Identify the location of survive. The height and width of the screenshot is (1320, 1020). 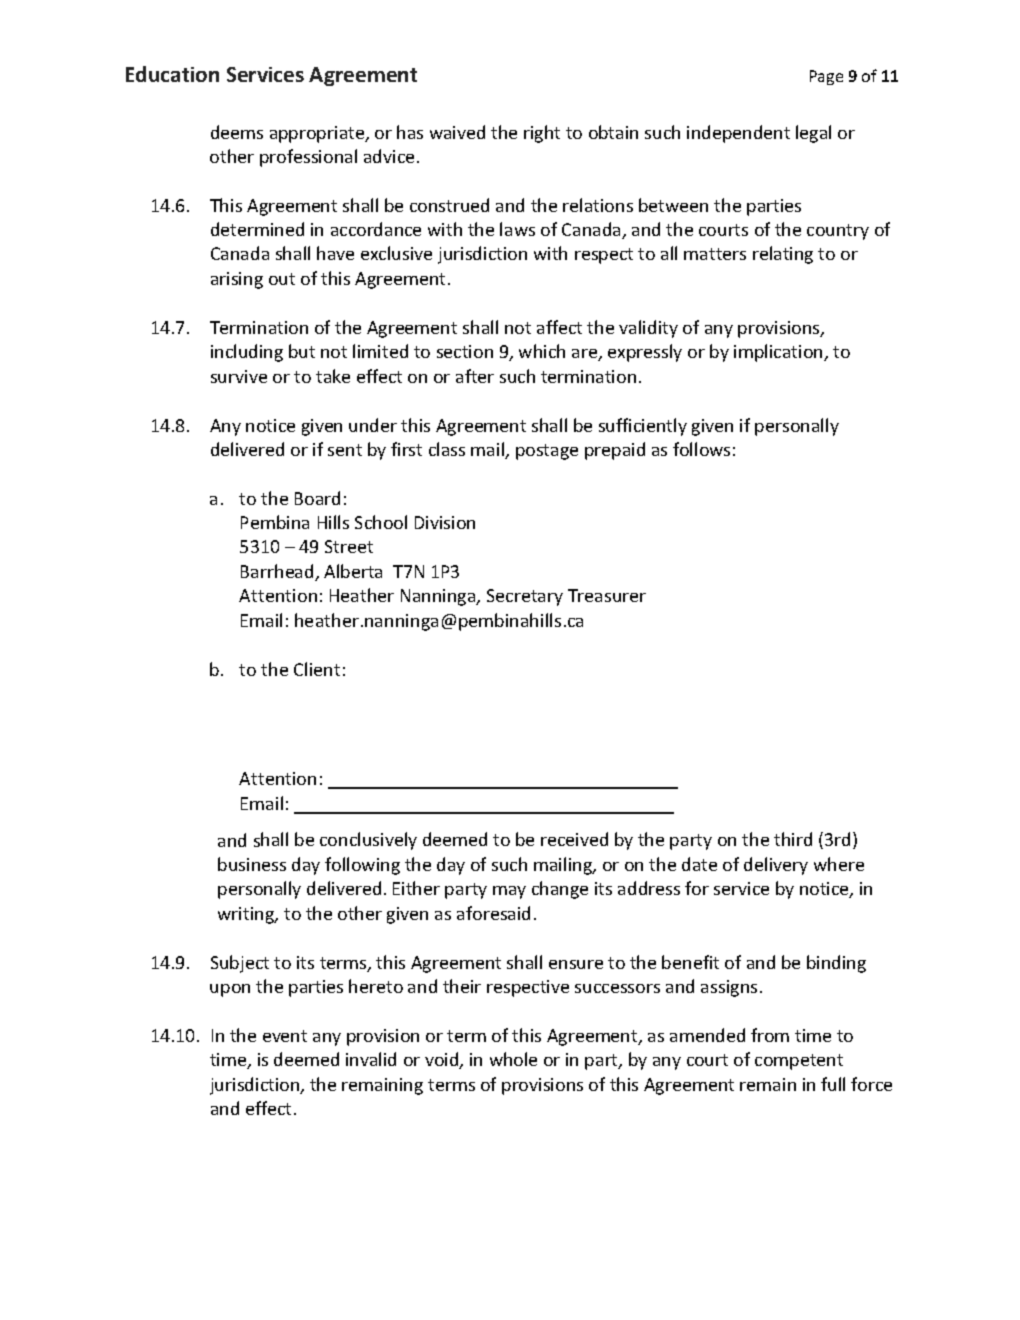
(239, 376).
